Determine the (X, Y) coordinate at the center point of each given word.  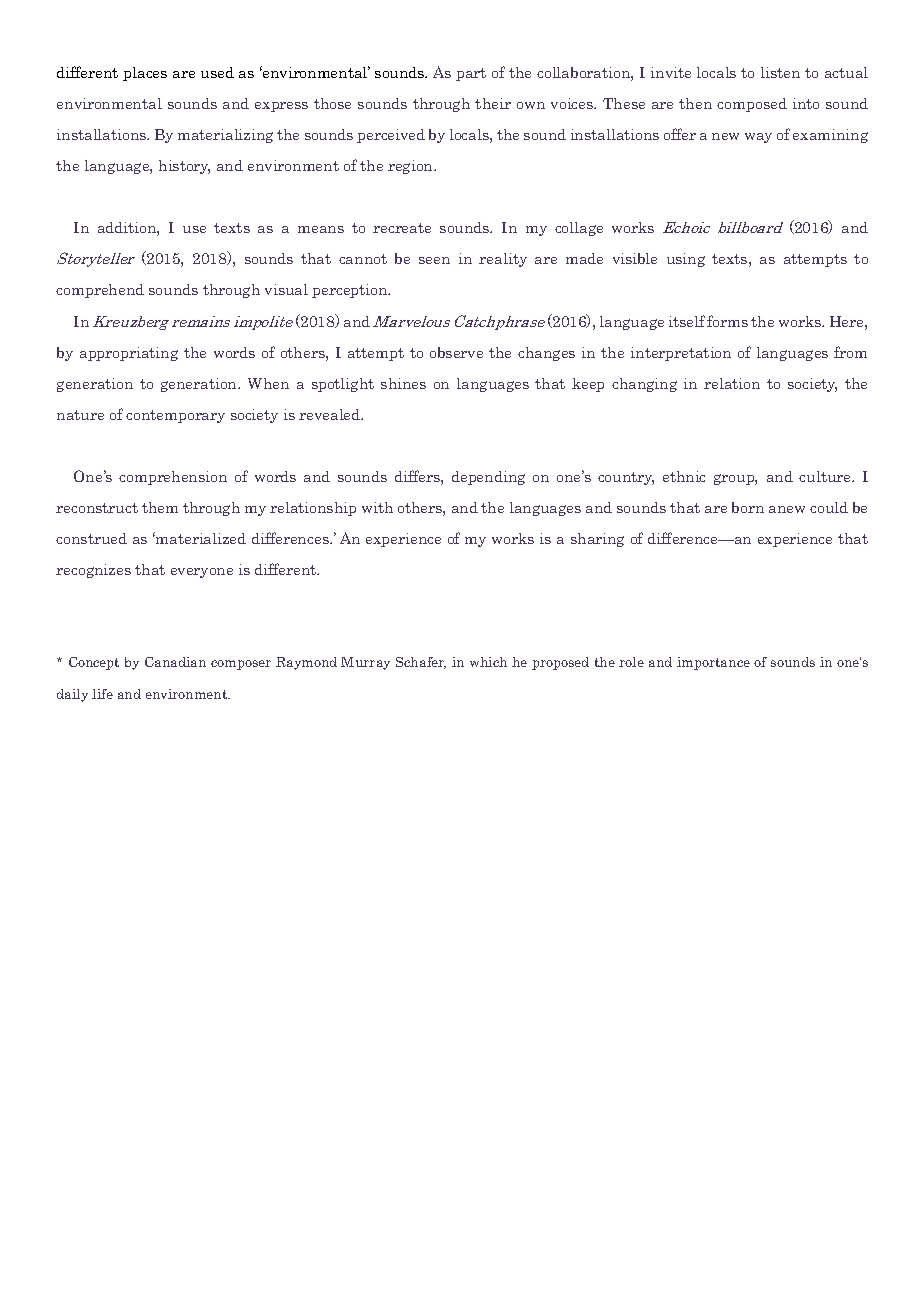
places (145, 74)
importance (713, 663)
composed (752, 105)
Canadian (175, 662)
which (488, 662)
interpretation (681, 354)
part (471, 74)
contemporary (175, 416)
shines (403, 383)
